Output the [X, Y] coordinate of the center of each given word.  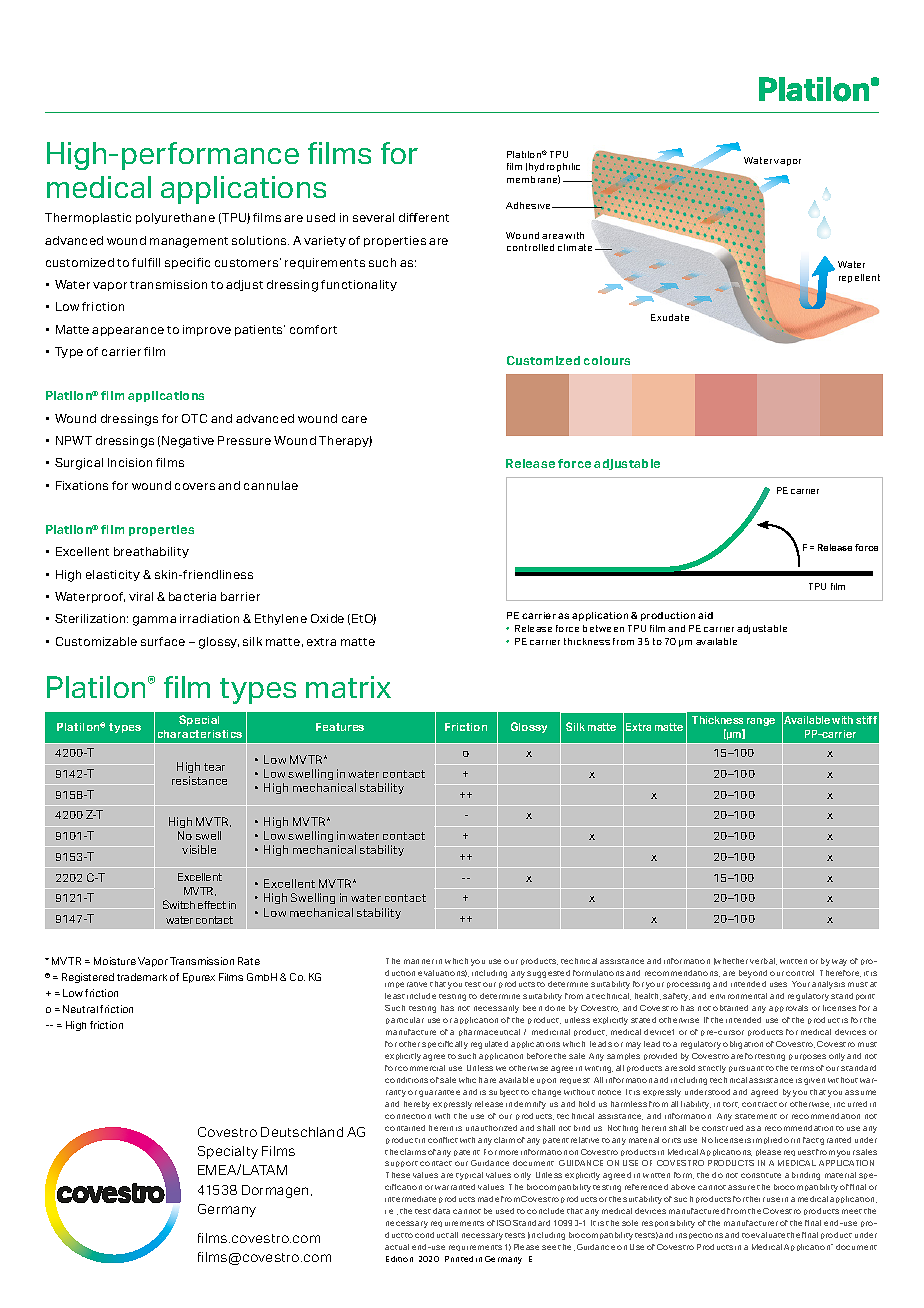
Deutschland [302, 1132]
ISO [504, 1223]
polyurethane [175, 218]
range [761, 722]
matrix [348, 687]
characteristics [200, 734]
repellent [859, 278]
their [755, 1199]
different [424, 217]
